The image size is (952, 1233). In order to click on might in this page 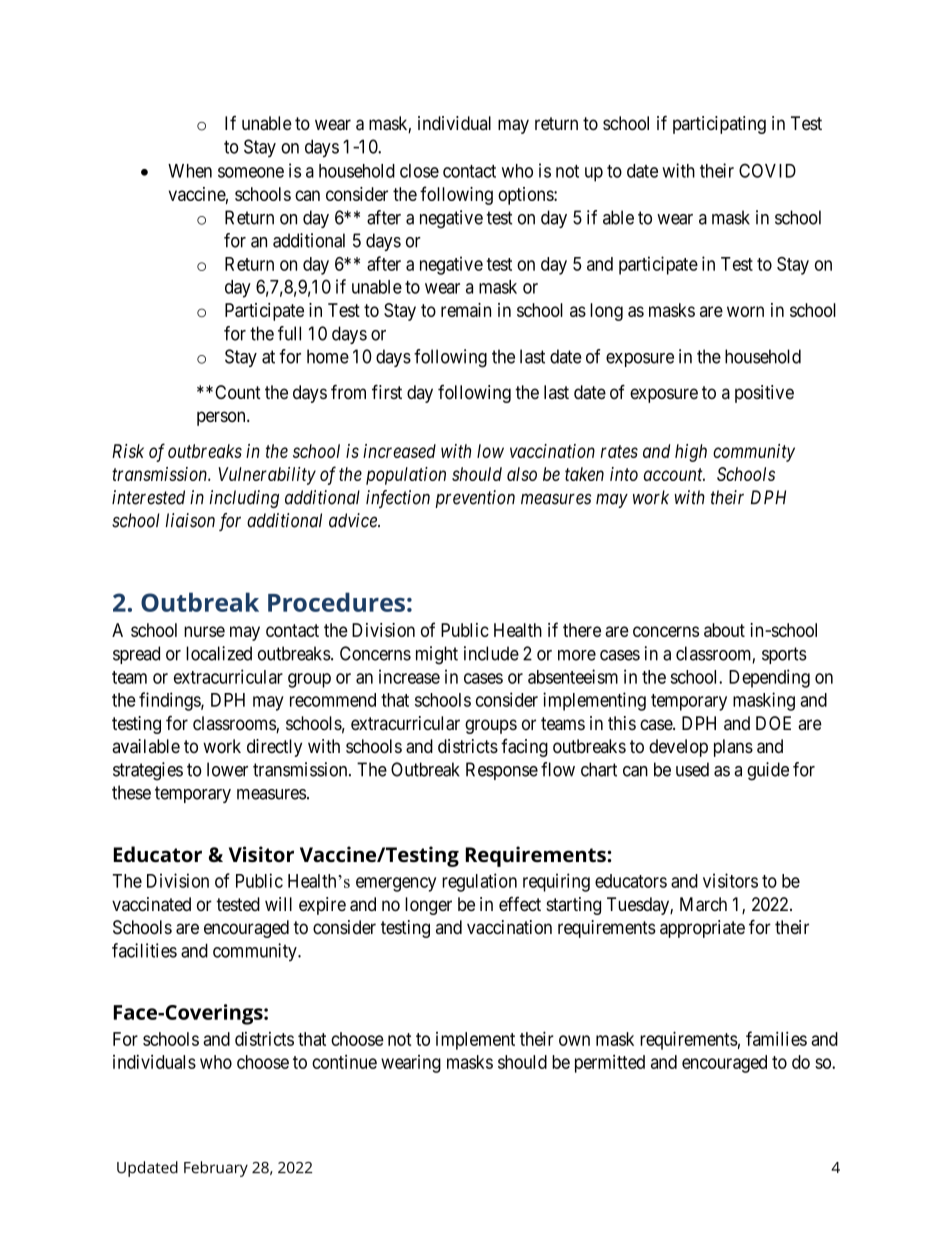, I will do `click(437, 655)`.
